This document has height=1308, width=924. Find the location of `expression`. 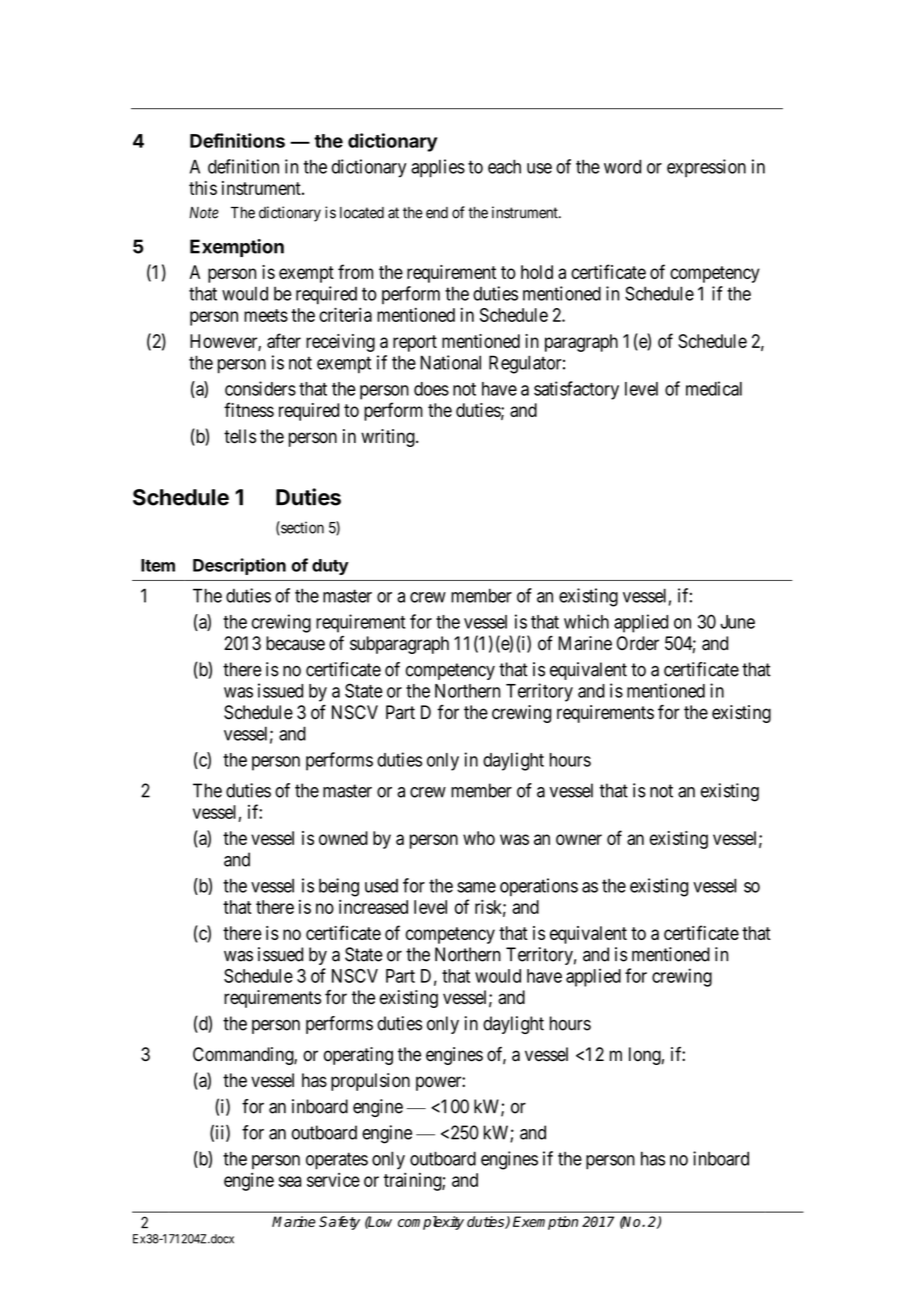

expression is located at coordinates (706, 168).
